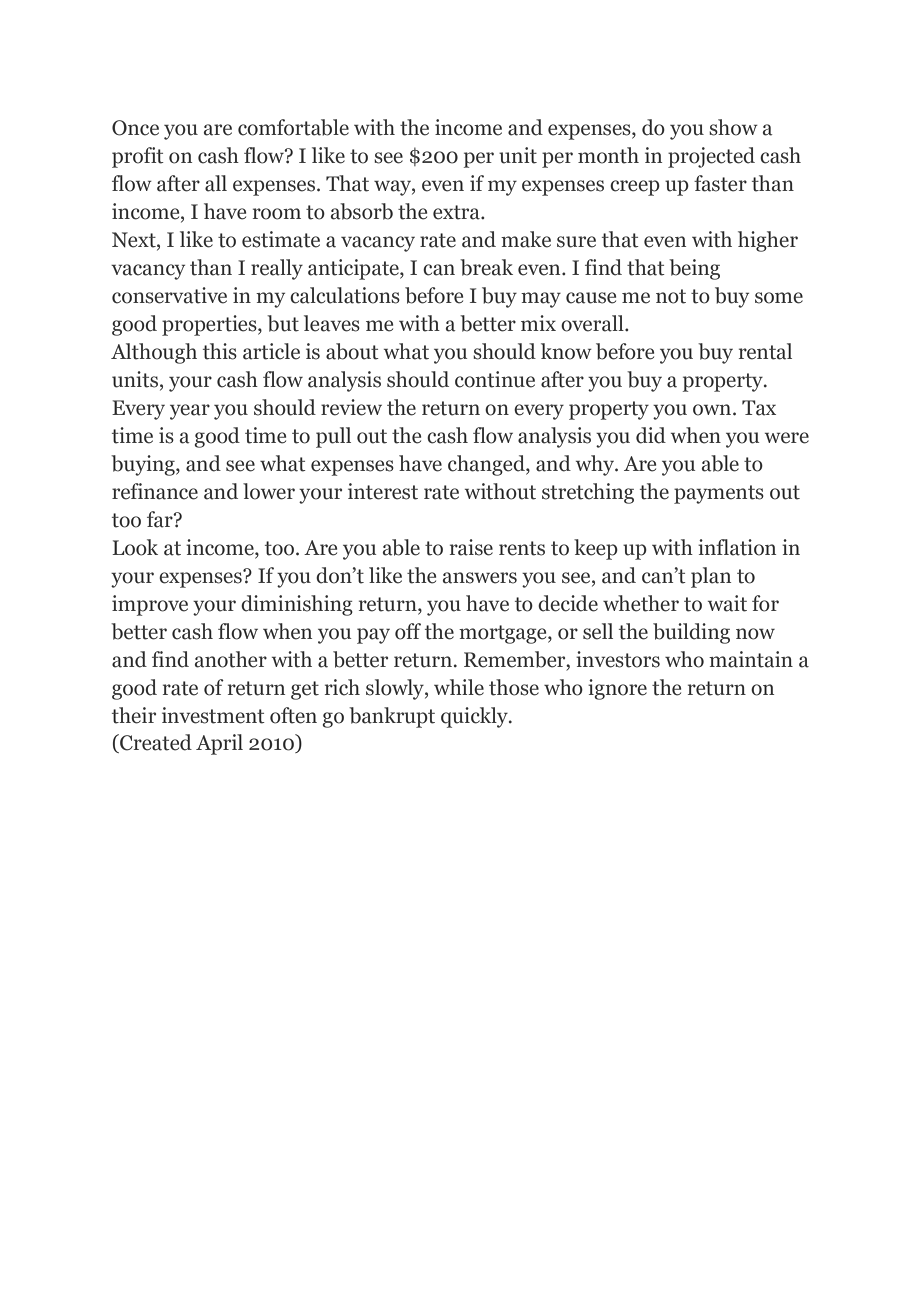 This screenshot has height=1308, width=924. I want to click on investment, so click(213, 715).
